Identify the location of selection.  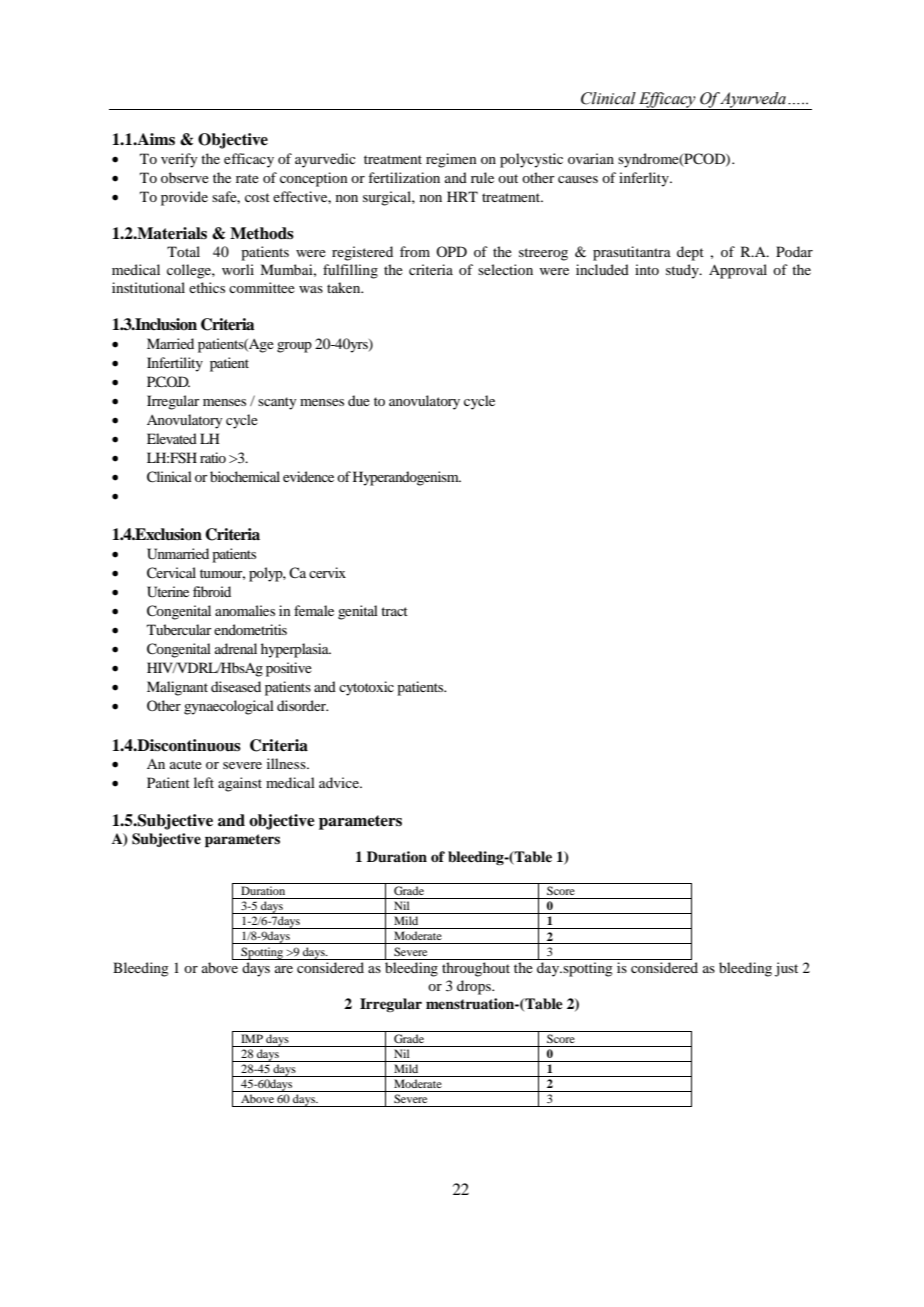
(505, 269).
